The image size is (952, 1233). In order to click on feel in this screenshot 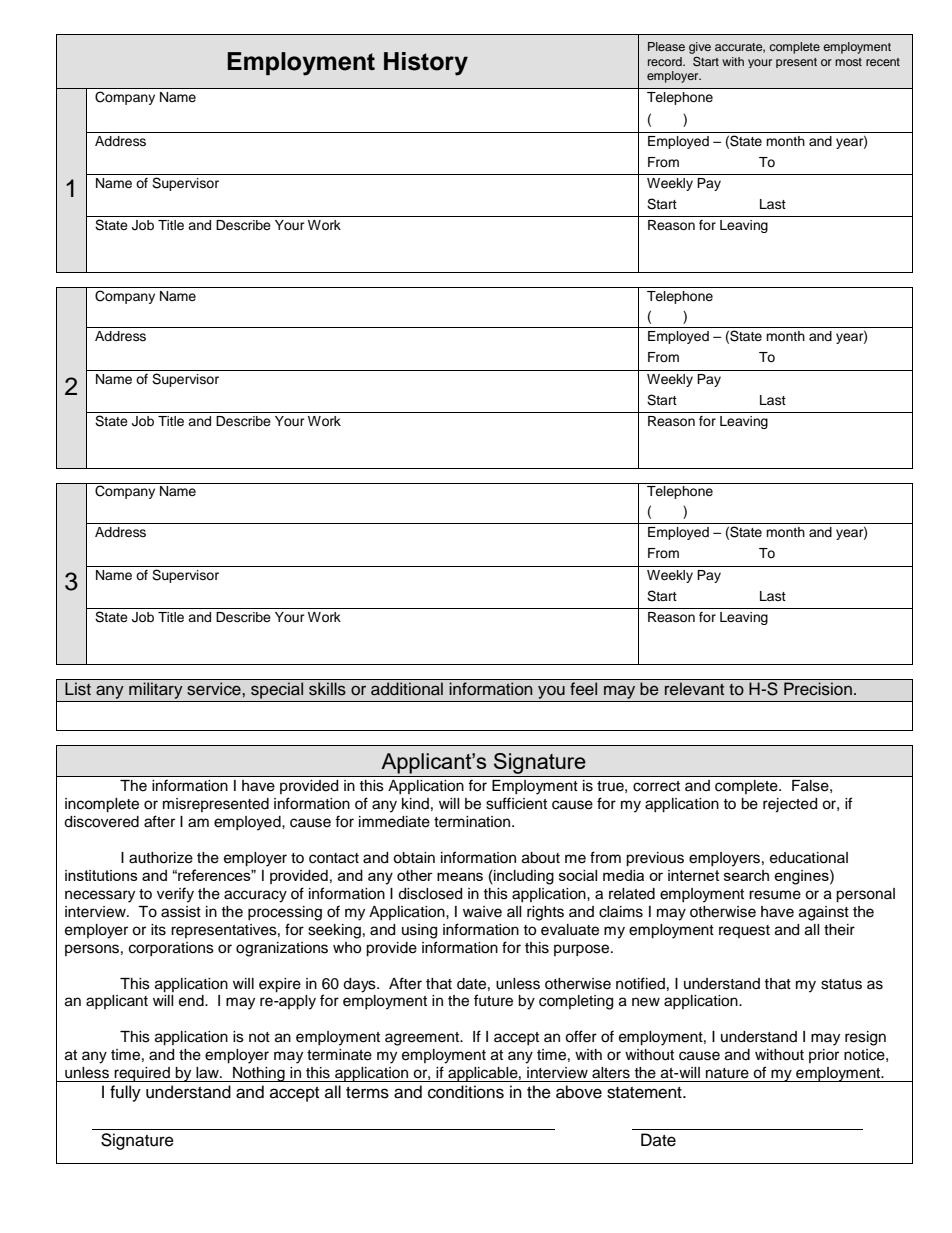, I will do `click(583, 689)`.
